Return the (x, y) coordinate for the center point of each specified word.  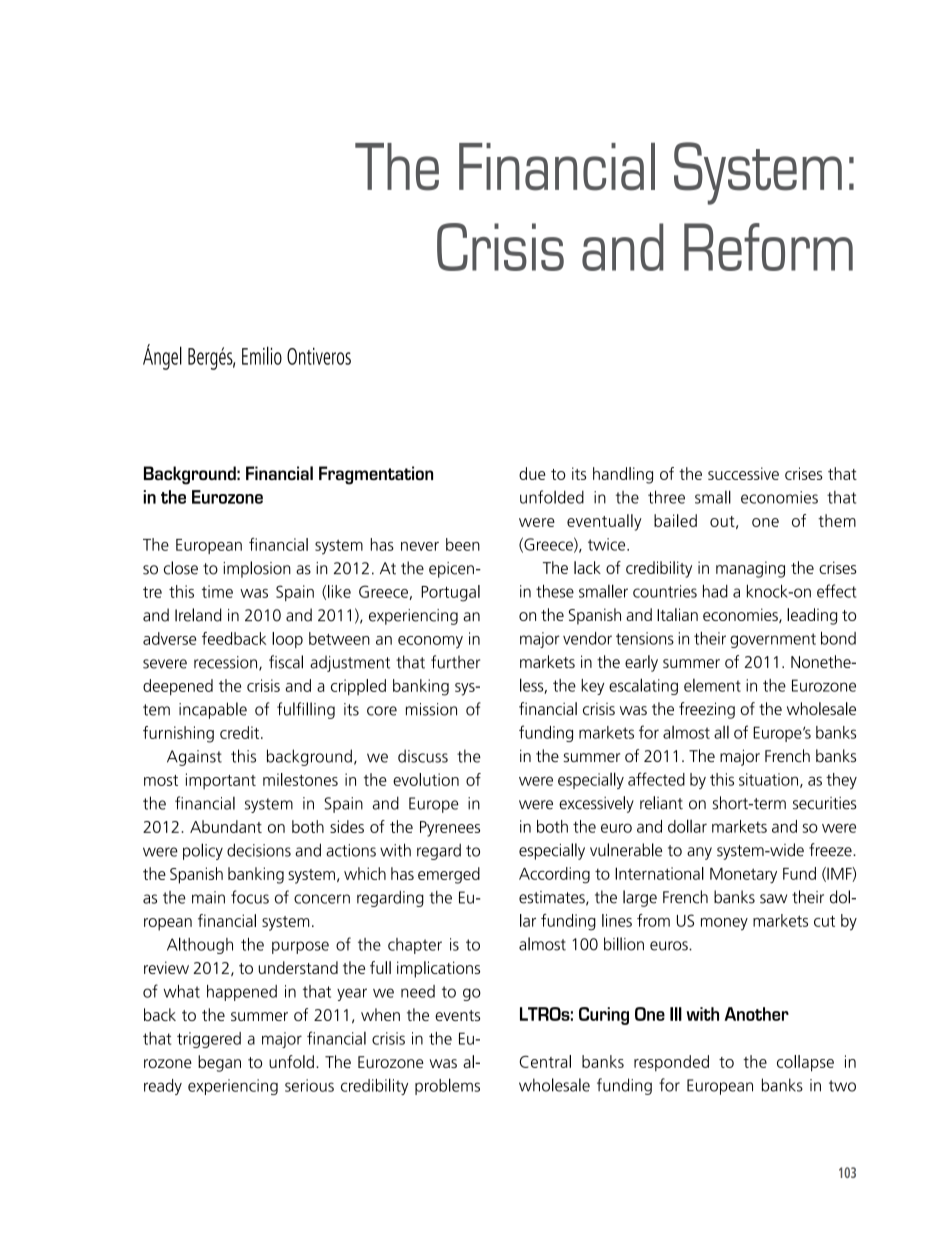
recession (227, 663)
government (773, 640)
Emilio (262, 355)
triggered (209, 1040)
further (455, 662)
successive (743, 473)
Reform (768, 247)
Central (545, 1061)
